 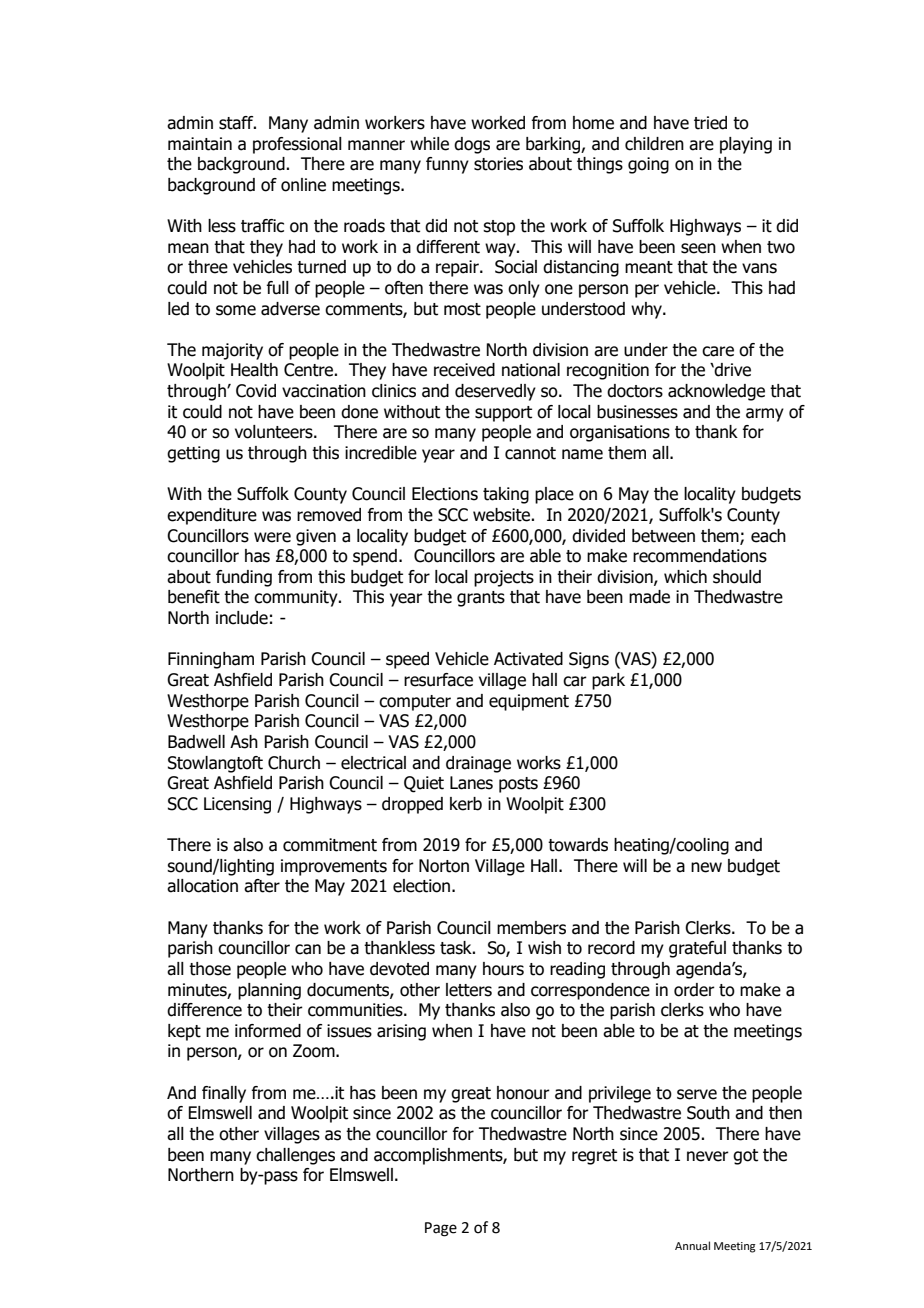 I want to click on playing, so click(x=746, y=145).
